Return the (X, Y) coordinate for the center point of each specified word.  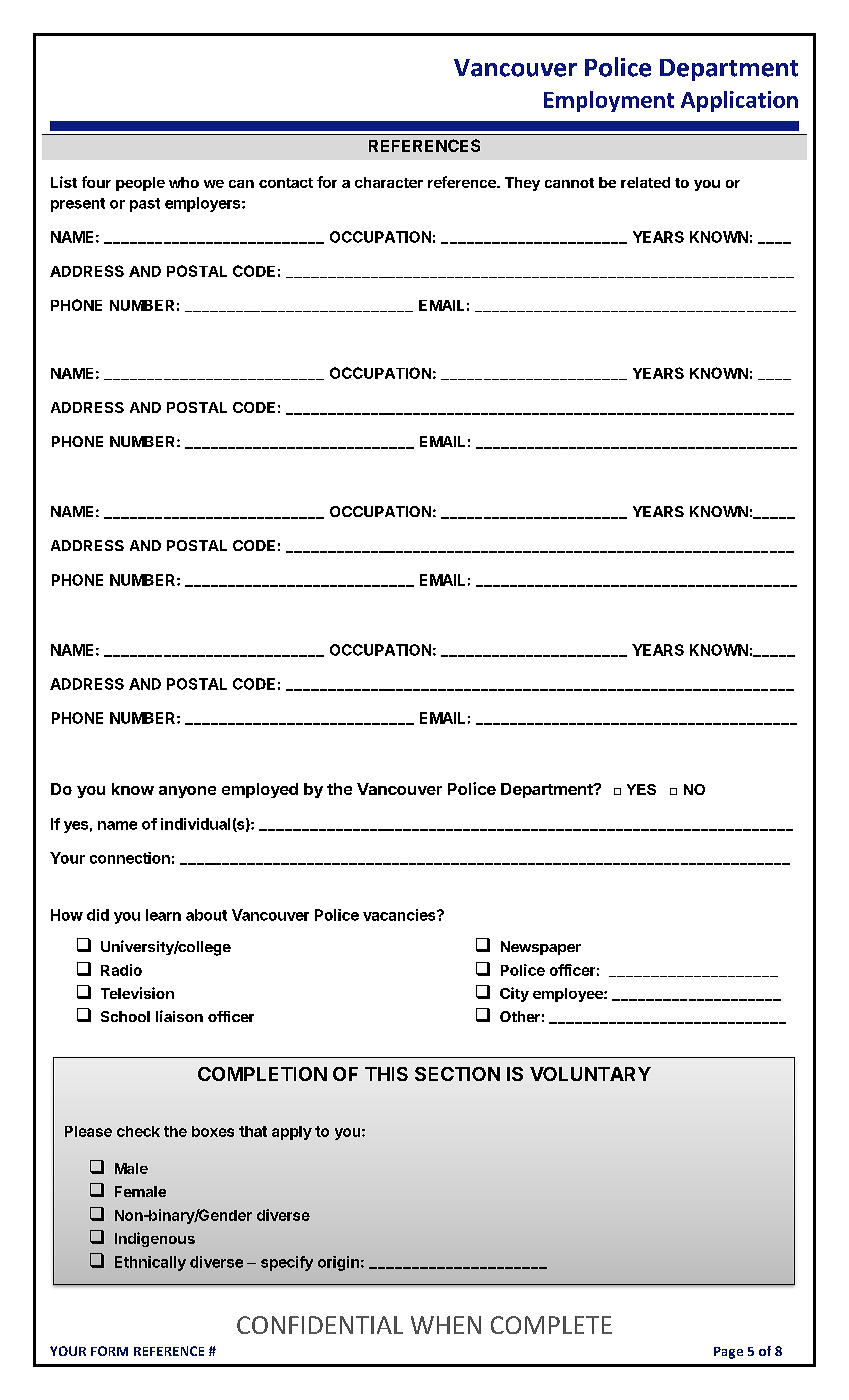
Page (728, 1353)
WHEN (446, 1325)
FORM (109, 1351)
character (389, 182)
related (645, 182)
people (140, 184)
